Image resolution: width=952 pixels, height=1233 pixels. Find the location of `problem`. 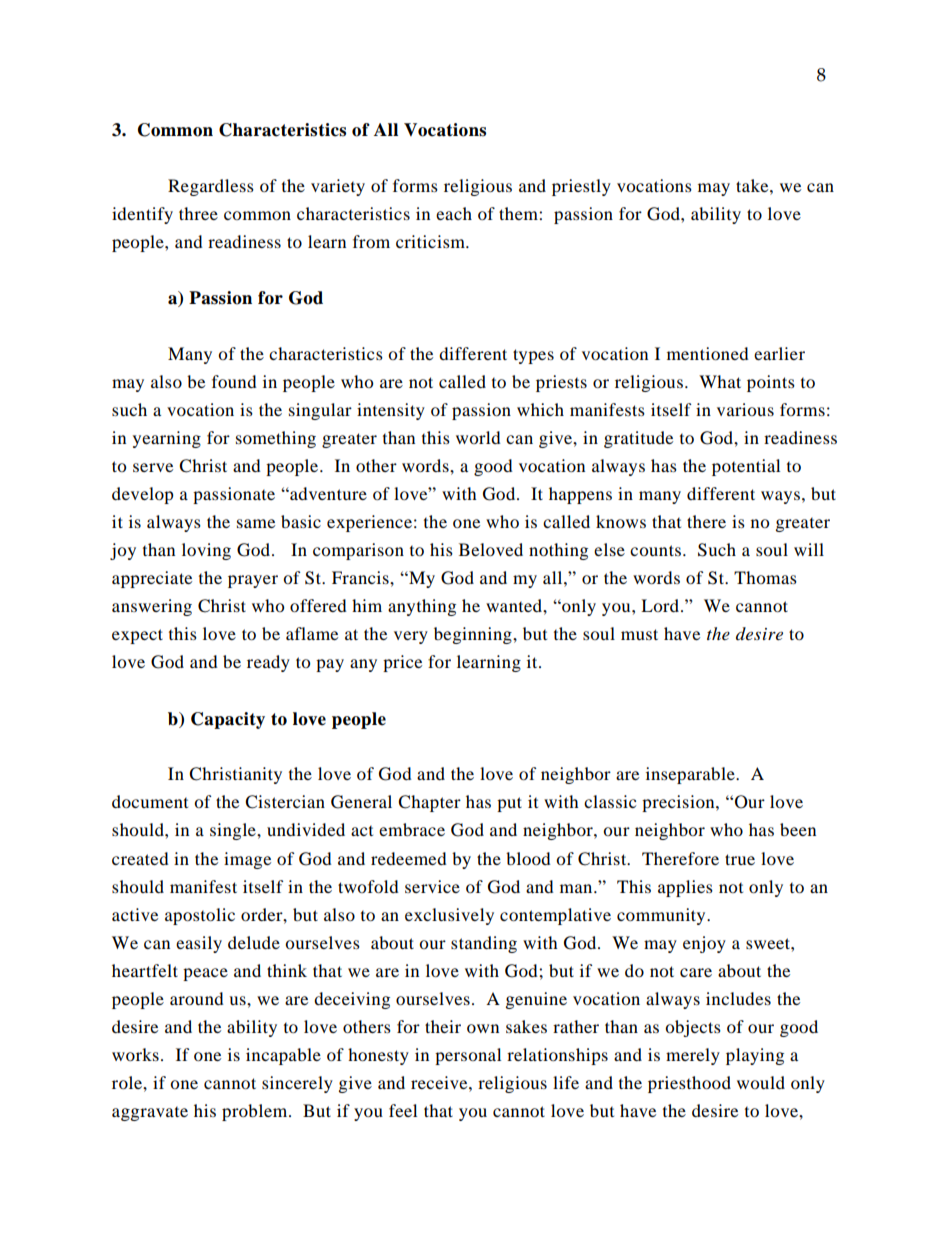

problem is located at coordinates (256, 1112).
